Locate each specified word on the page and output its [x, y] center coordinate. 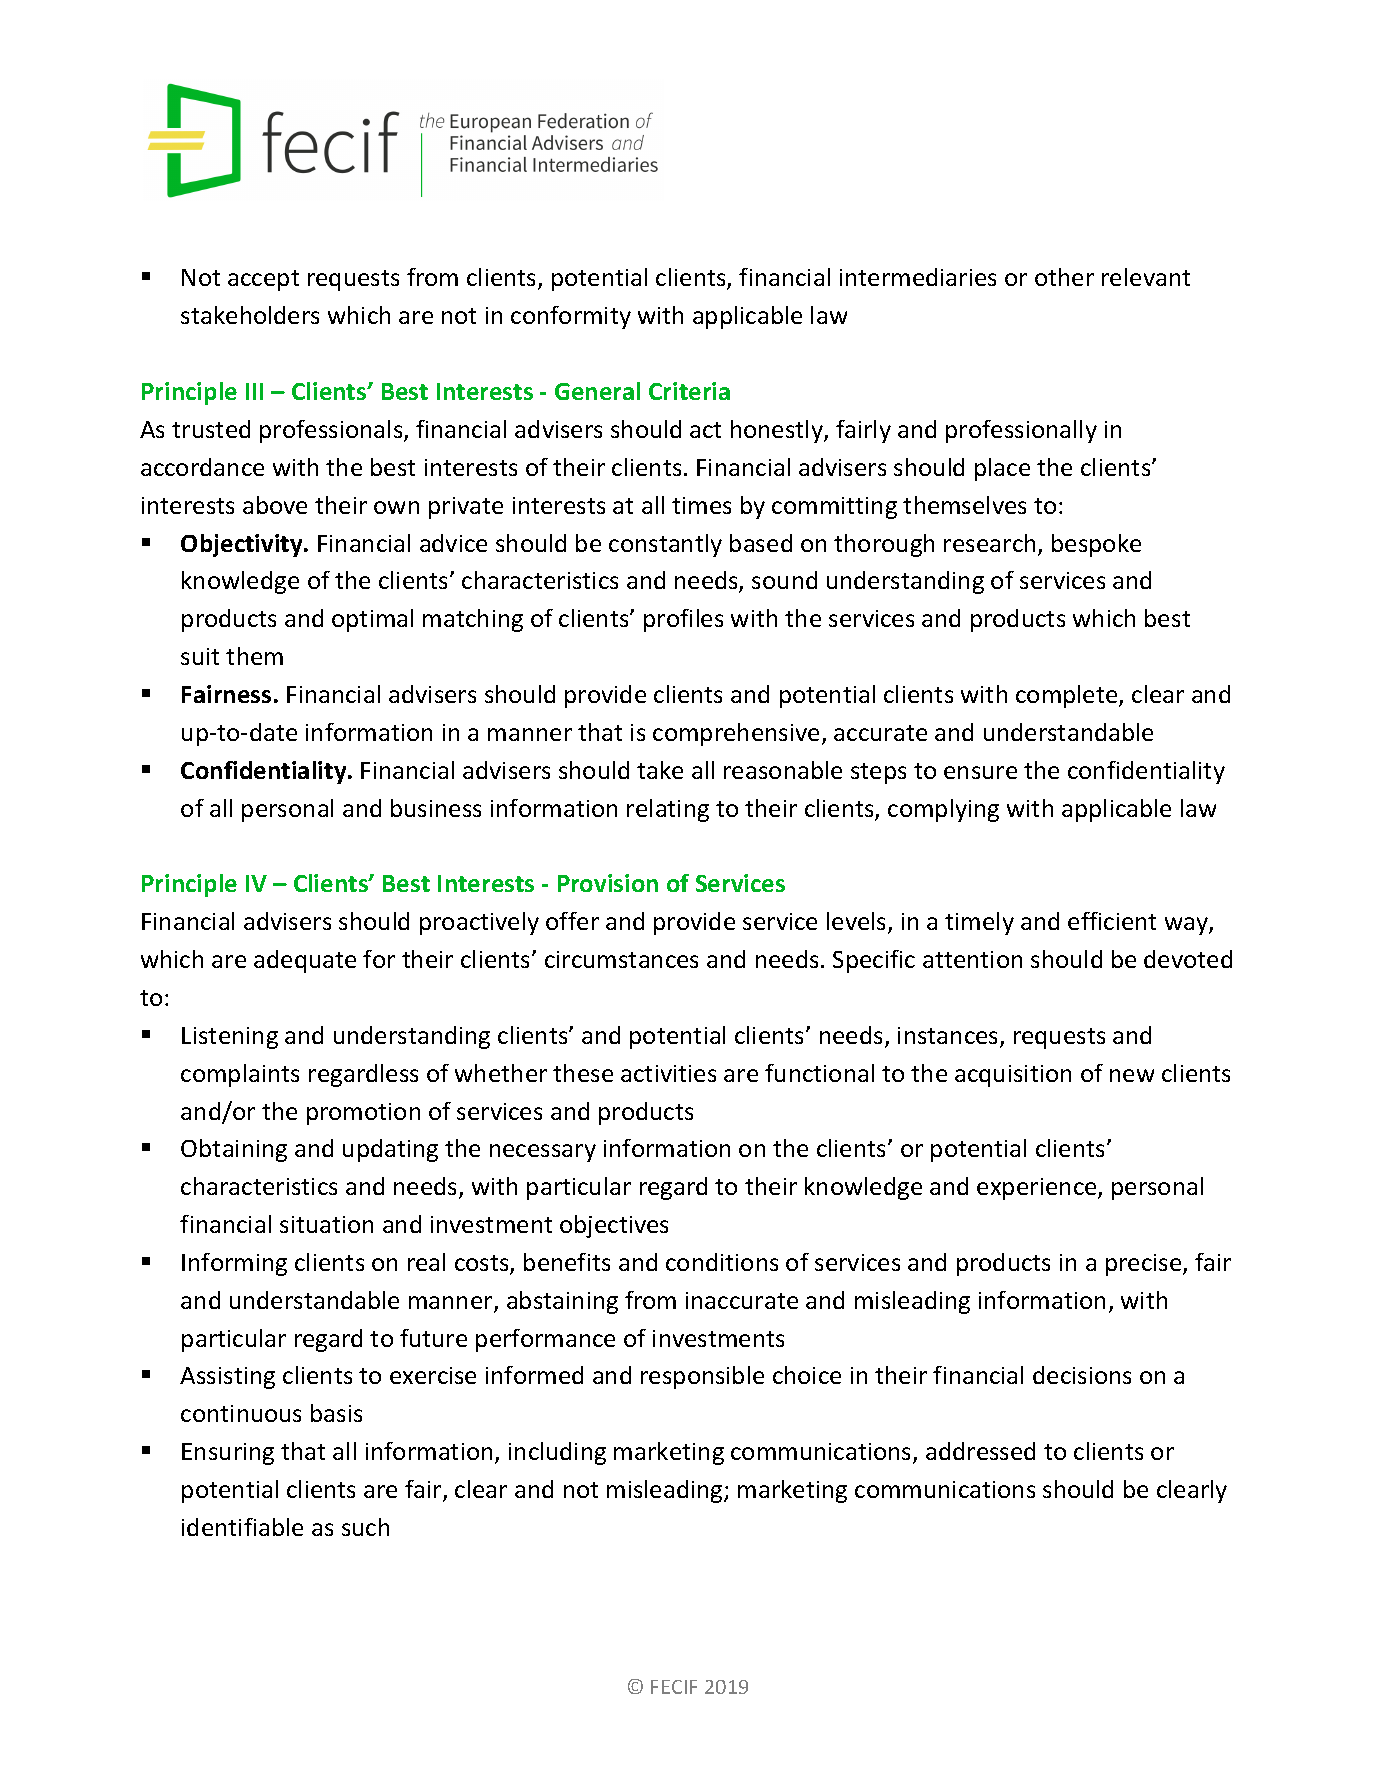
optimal [372, 620]
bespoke [1096, 545]
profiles [683, 620]
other [1064, 277]
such [365, 1527]
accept [263, 280]
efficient [1112, 921]
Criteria [689, 391]
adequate [305, 961]
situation [326, 1224]
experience [1038, 1189]
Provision [608, 883]
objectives [614, 1226]
